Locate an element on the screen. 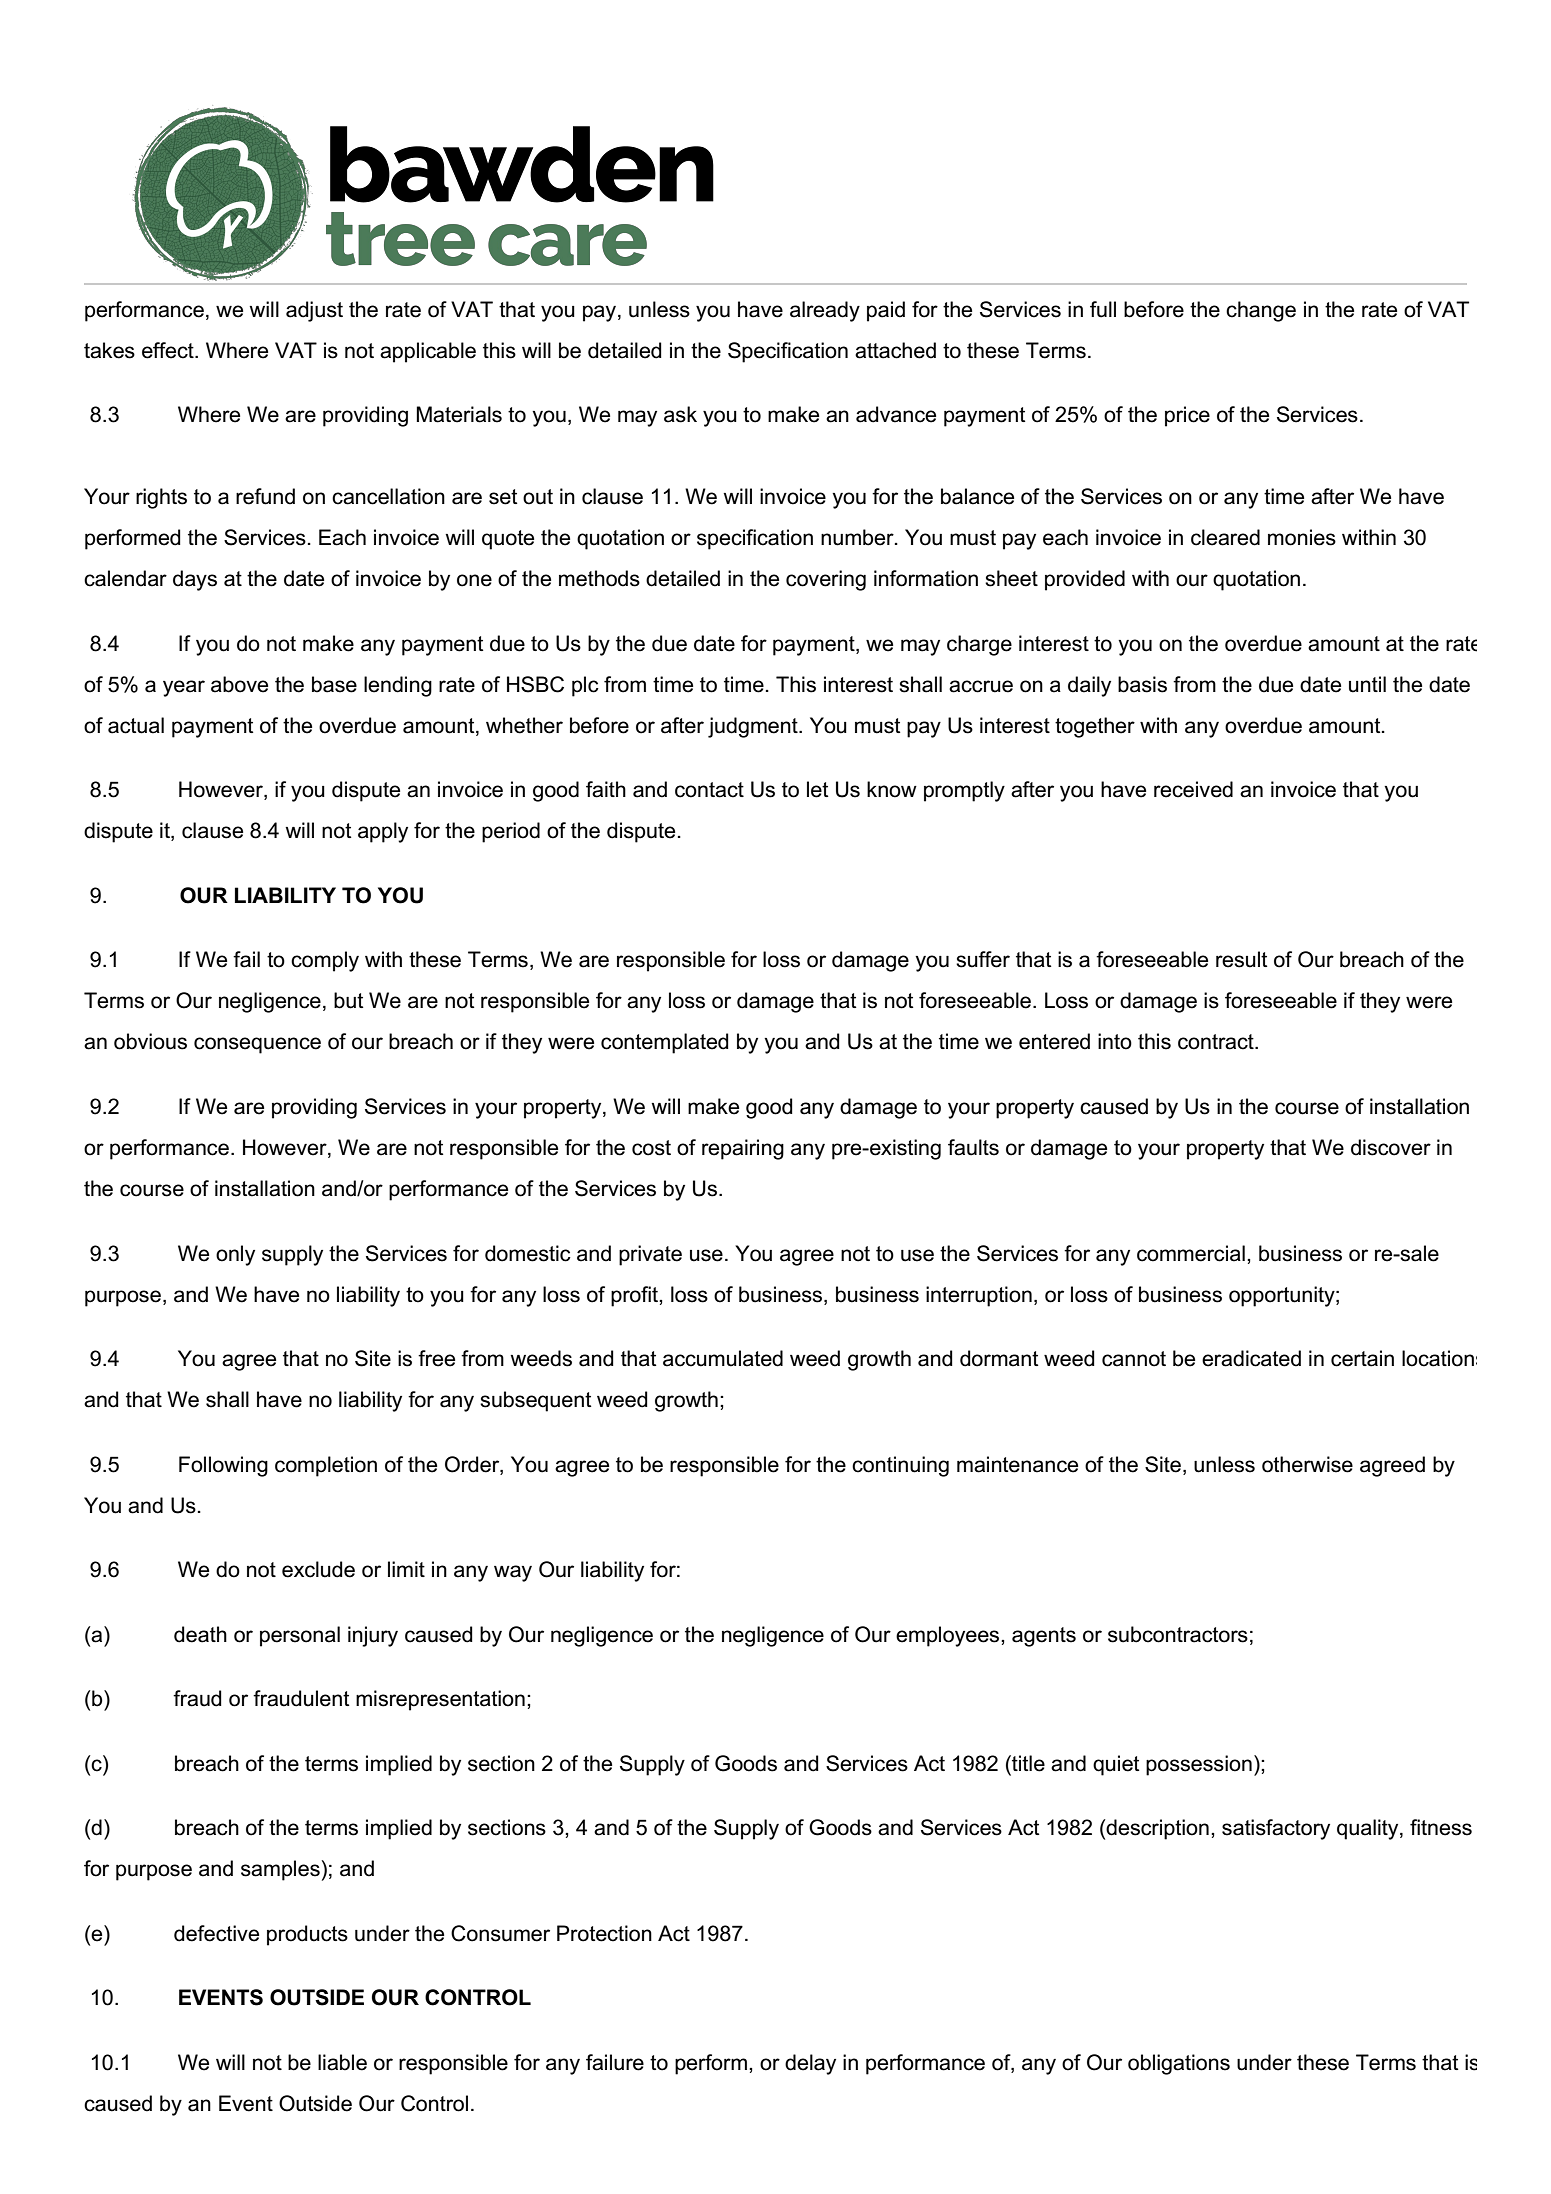 This screenshot has width=1551, height=2194. already is located at coordinates (825, 311).
